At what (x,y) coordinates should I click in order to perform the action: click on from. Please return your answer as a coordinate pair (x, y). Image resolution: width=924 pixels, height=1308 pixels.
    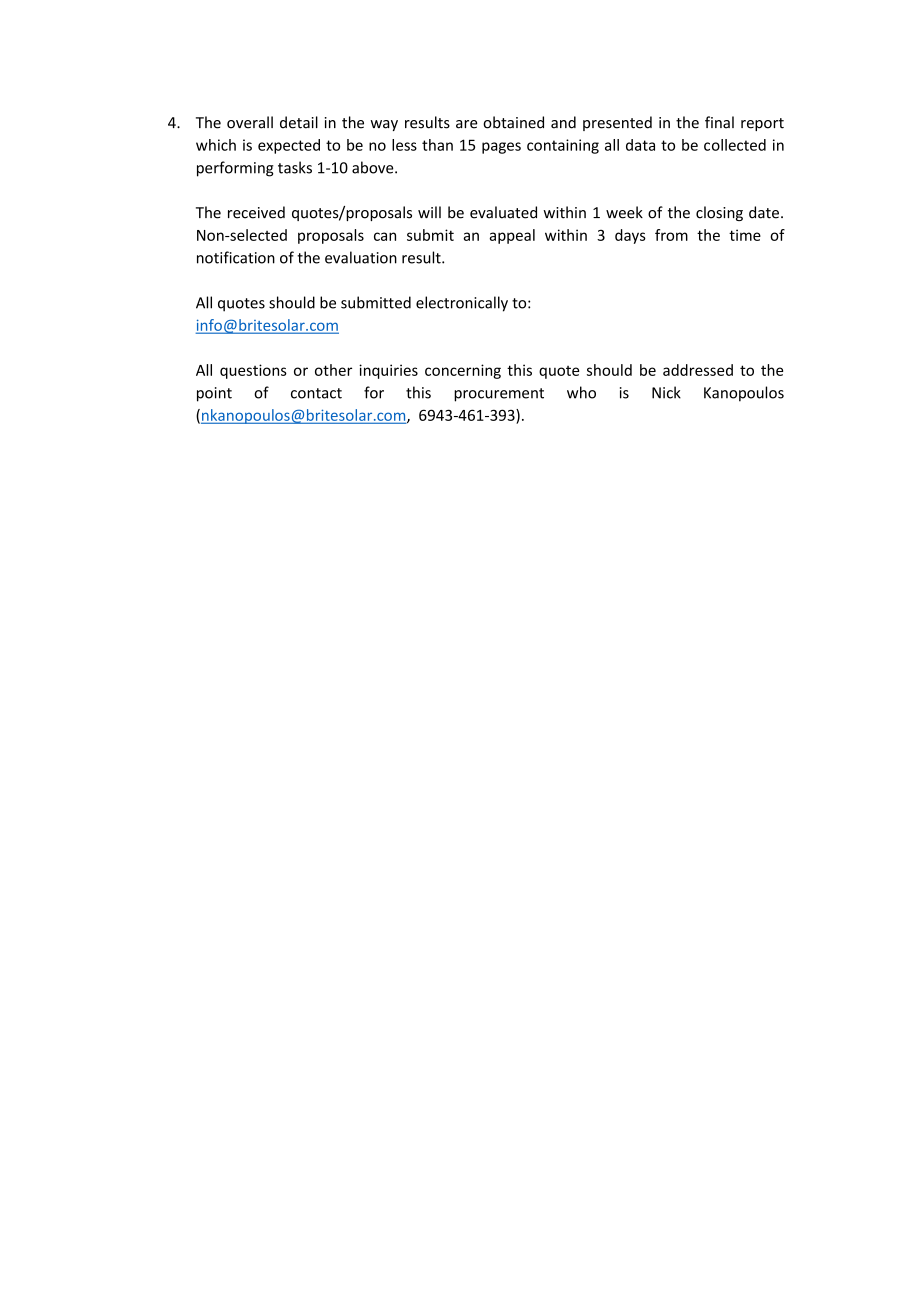
    Looking at the image, I should click on (671, 235).
